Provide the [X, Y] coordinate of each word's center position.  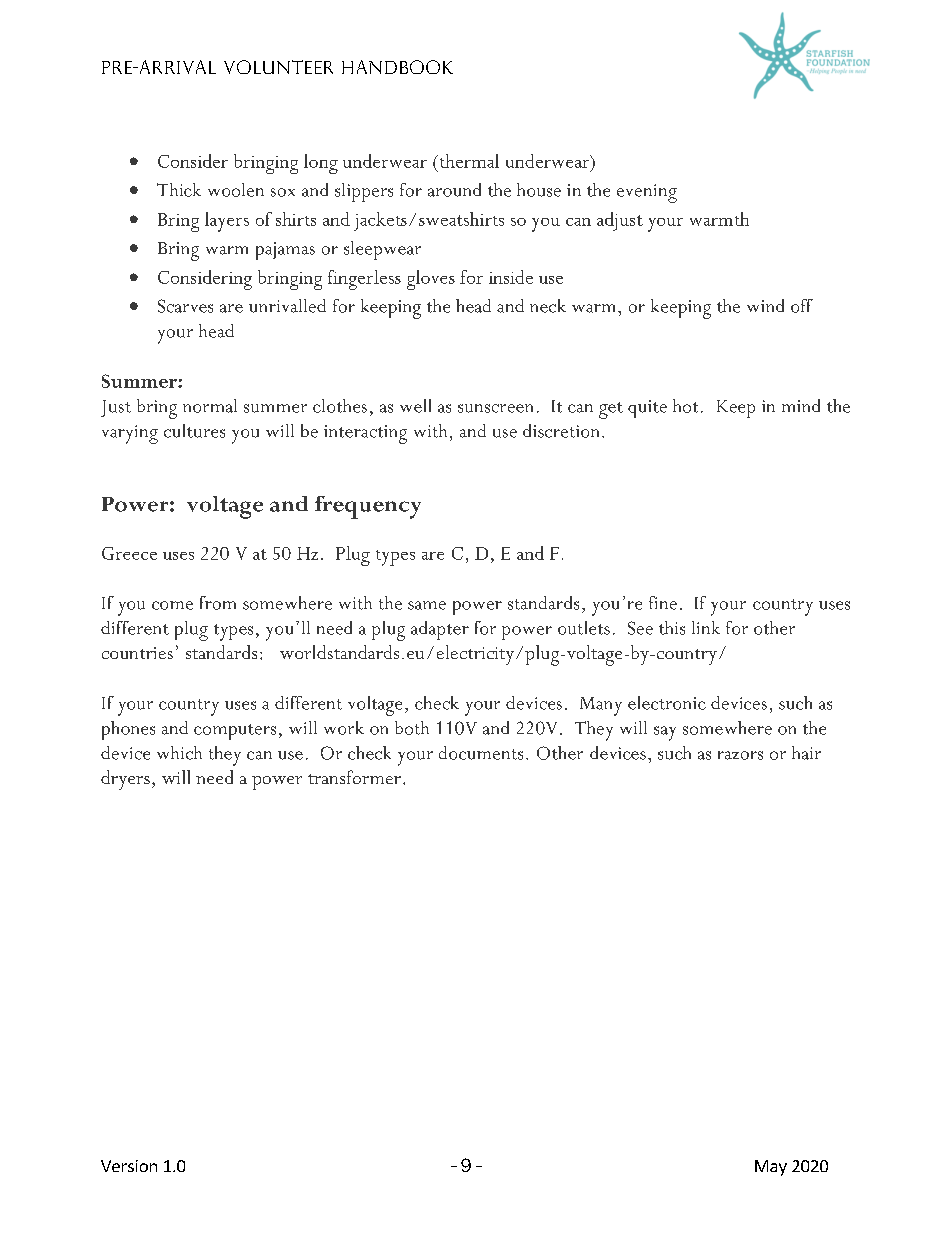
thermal [468, 161]
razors [740, 755]
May [771, 1168]
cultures [194, 431]
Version [129, 1166]
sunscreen [495, 408]
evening [647, 193]
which [179, 753]
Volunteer [278, 67]
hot [685, 406]
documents [481, 753]
